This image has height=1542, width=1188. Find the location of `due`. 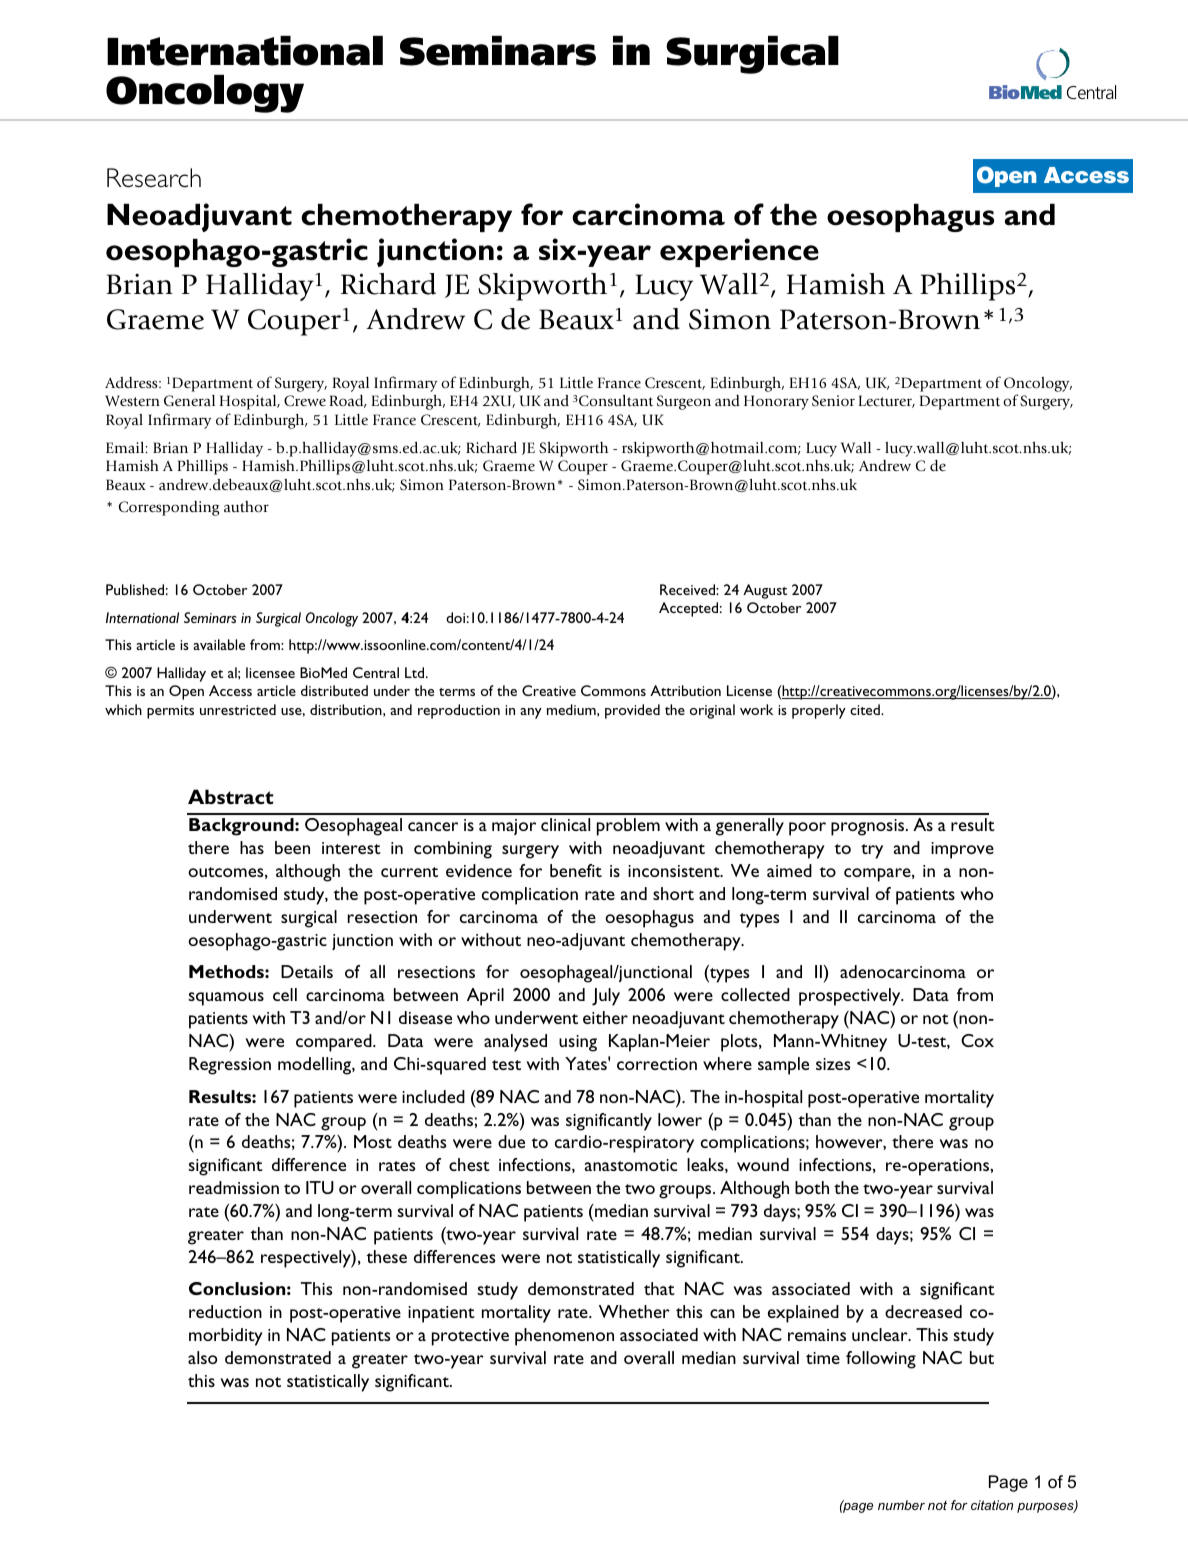

due is located at coordinates (511, 1141).
